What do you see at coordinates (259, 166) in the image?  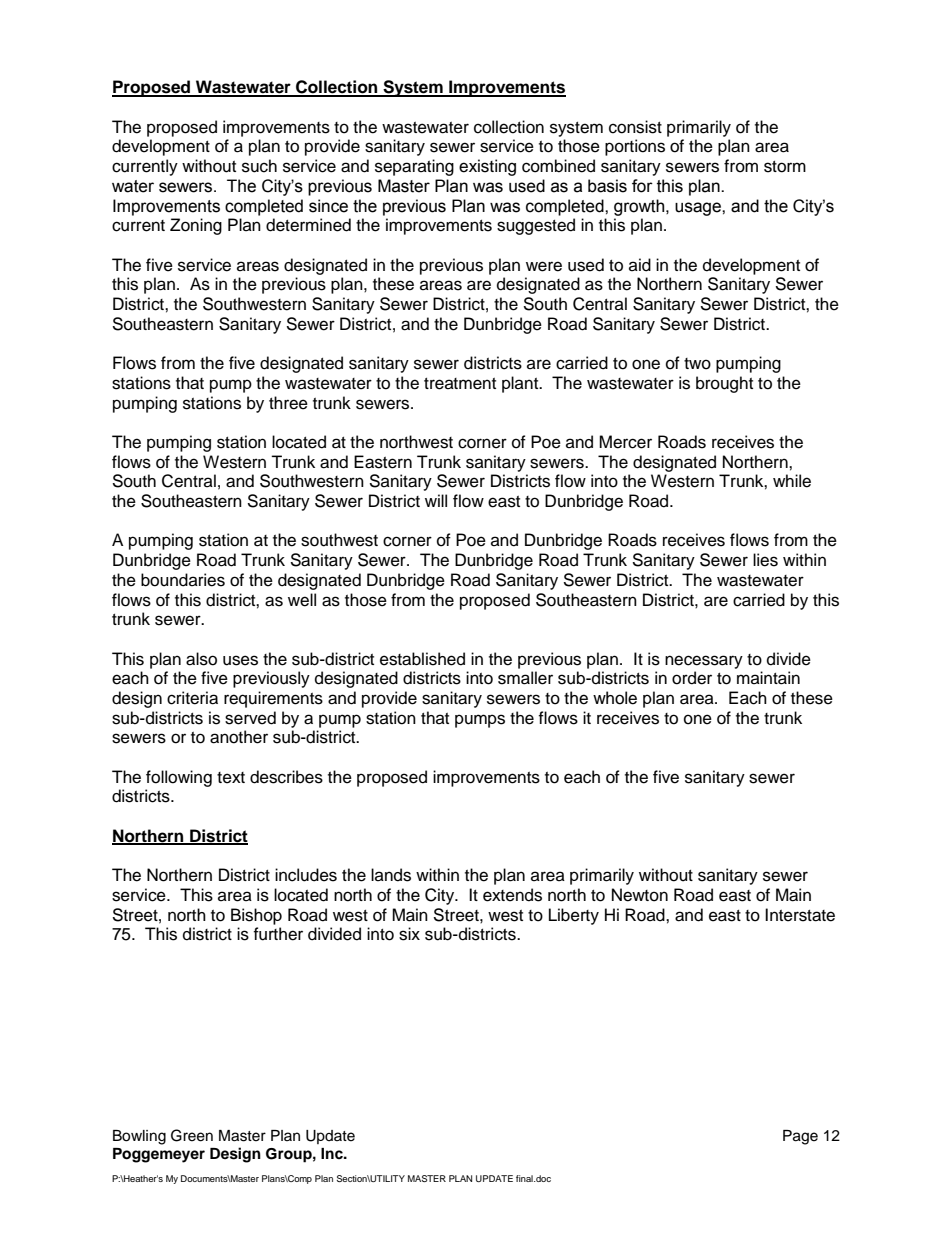 I see `such` at bounding box center [259, 166].
